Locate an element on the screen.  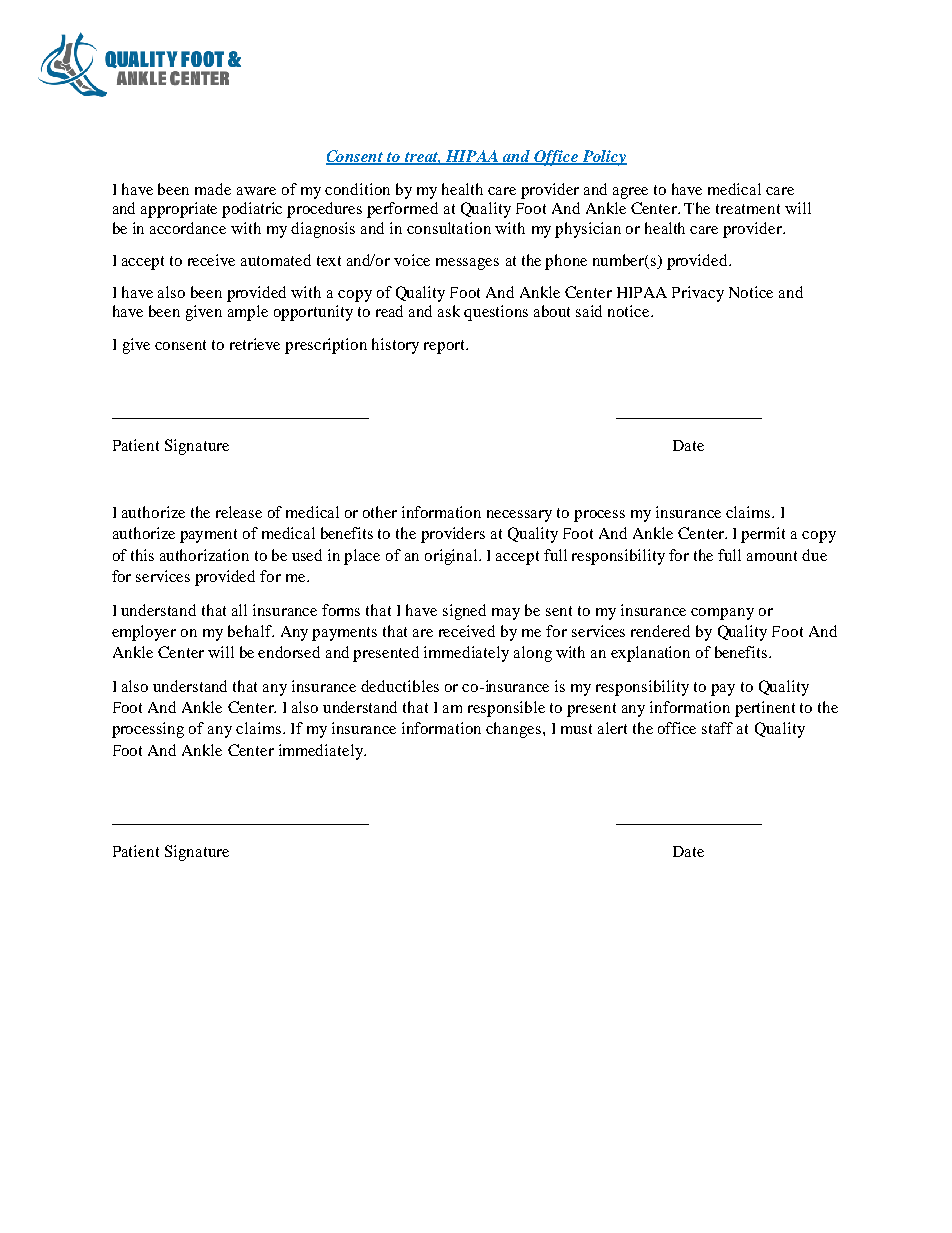
endorsed is located at coordinates (289, 652).
